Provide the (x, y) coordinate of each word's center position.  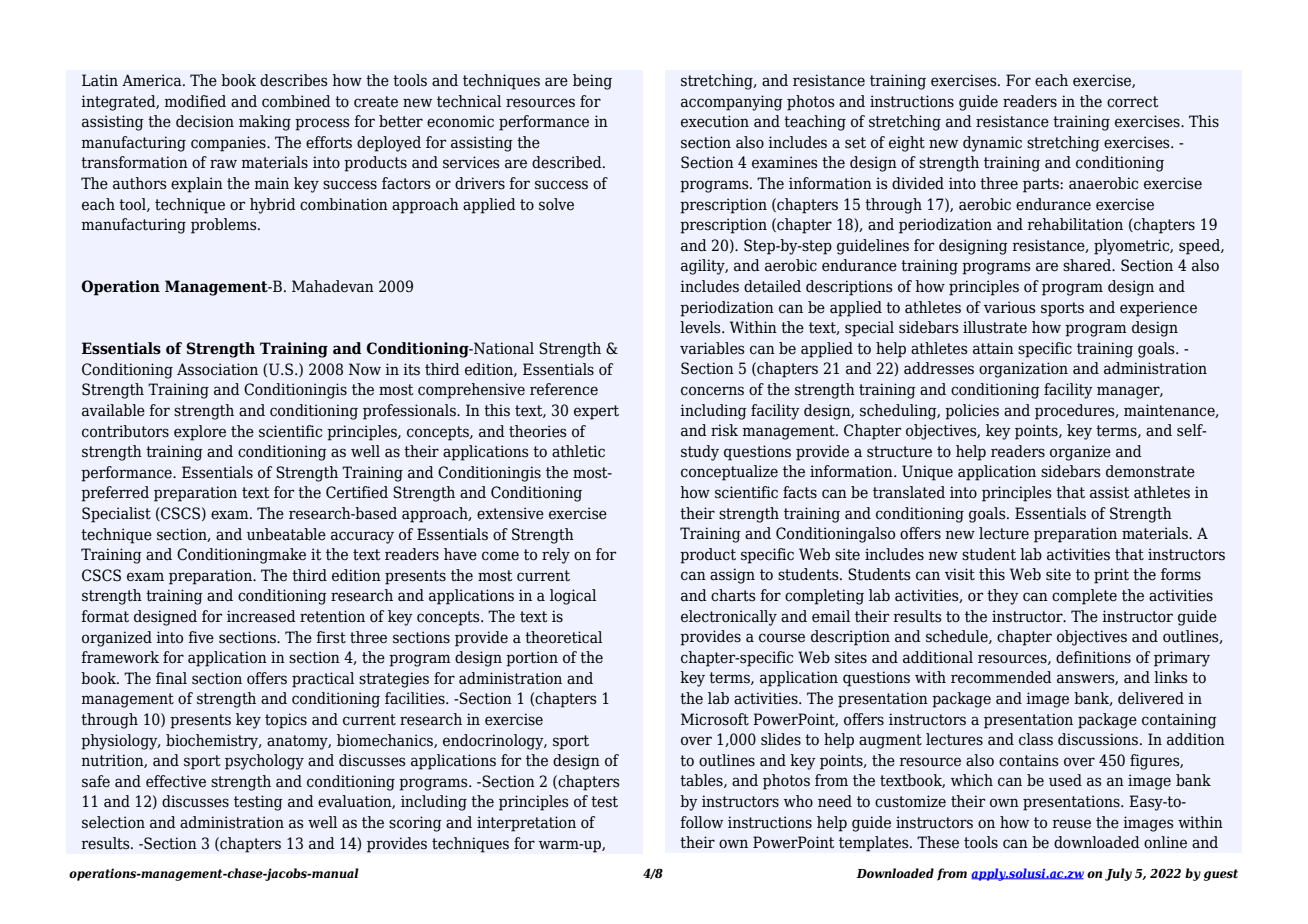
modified (195, 101)
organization (1023, 370)
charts (733, 595)
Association (217, 369)
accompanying (732, 103)
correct (1133, 102)
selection (113, 822)
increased (261, 616)
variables (712, 348)
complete (1084, 597)
